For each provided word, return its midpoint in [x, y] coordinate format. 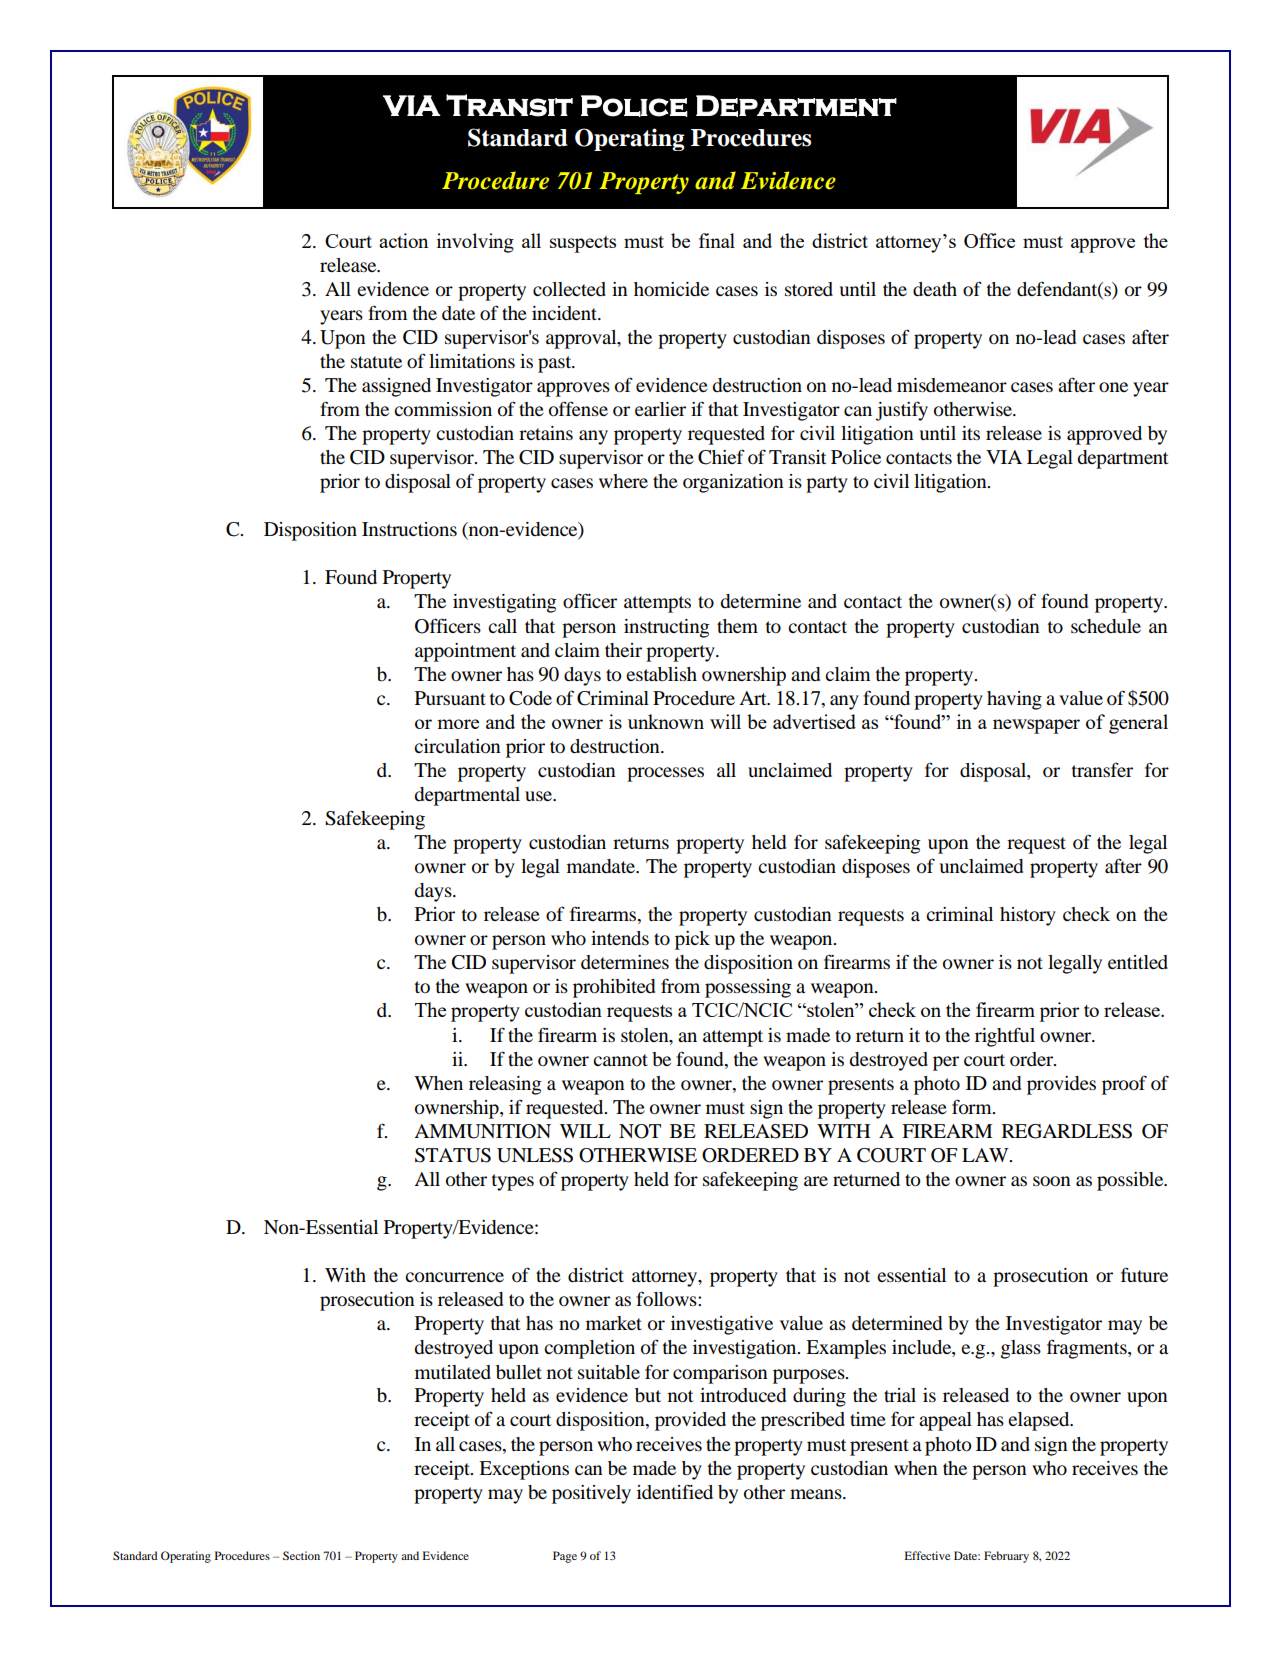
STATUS [453, 1155]
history [1028, 916]
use [539, 796]
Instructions [409, 529]
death [935, 289]
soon [1052, 1181]
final [717, 240]
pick [692, 940]
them [737, 626]
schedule [1106, 626]
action [403, 240]
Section [301, 1555]
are [816, 1181]
